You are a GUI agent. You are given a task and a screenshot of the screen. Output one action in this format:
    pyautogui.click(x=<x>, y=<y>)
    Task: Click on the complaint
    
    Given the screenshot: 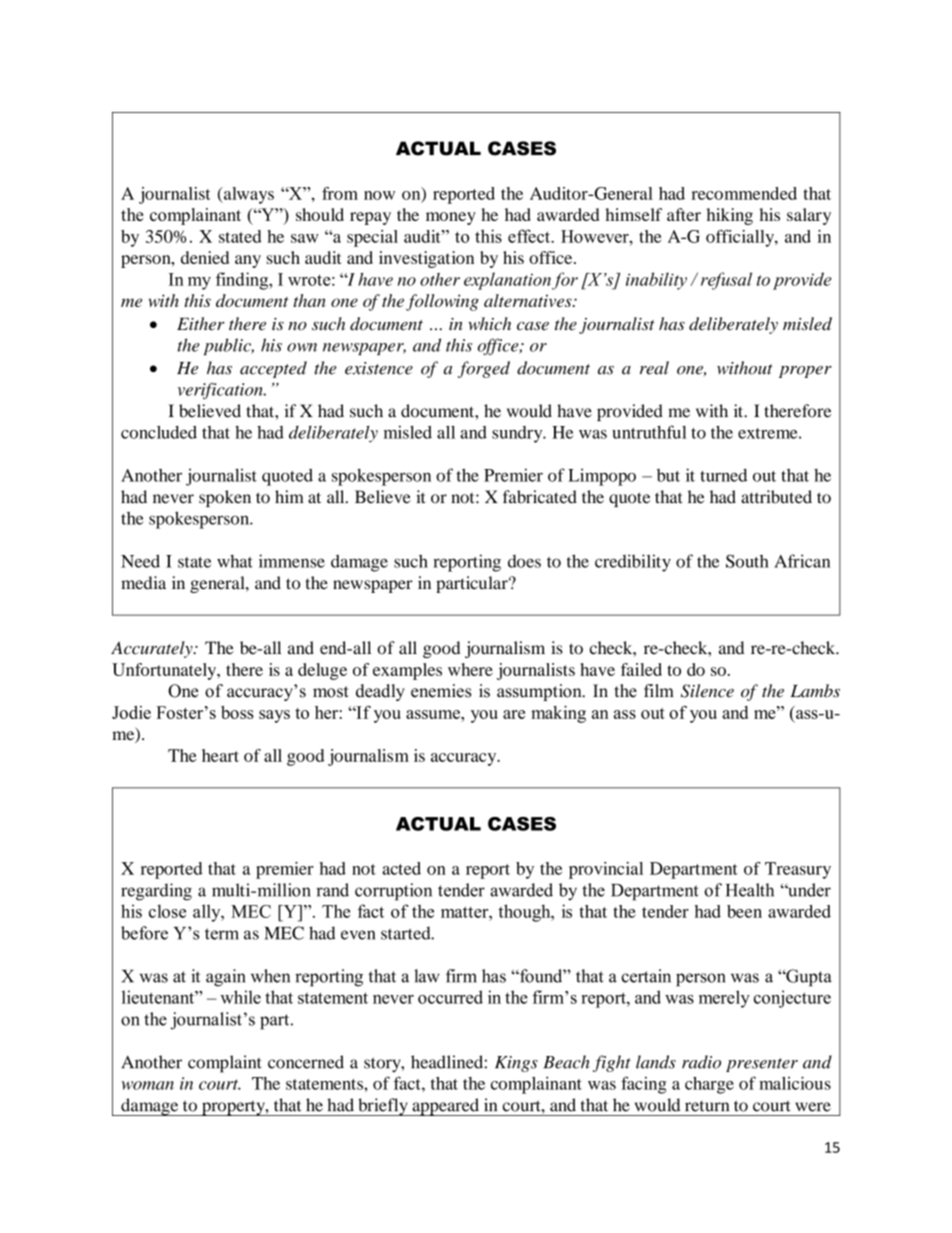 What is the action you would take?
    pyautogui.click(x=225, y=1064)
